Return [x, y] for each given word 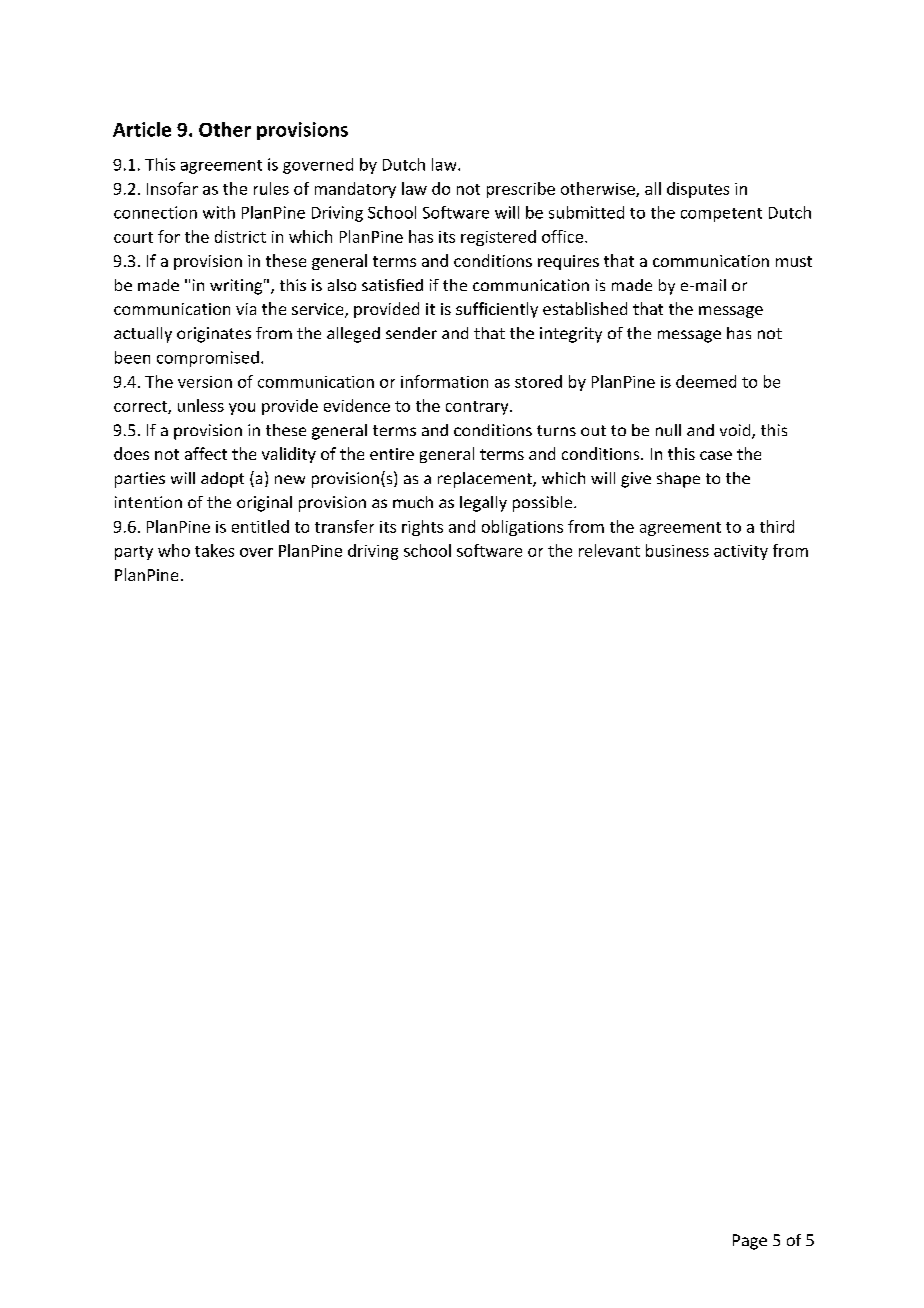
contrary [478, 408]
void [736, 431]
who [174, 550]
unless [201, 405]
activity [741, 552]
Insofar [172, 188]
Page [750, 1242]
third [777, 526]
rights [422, 528]
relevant [609, 550]
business [677, 550]
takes [214, 550]
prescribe [521, 190]
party [134, 553]
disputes [698, 190]
